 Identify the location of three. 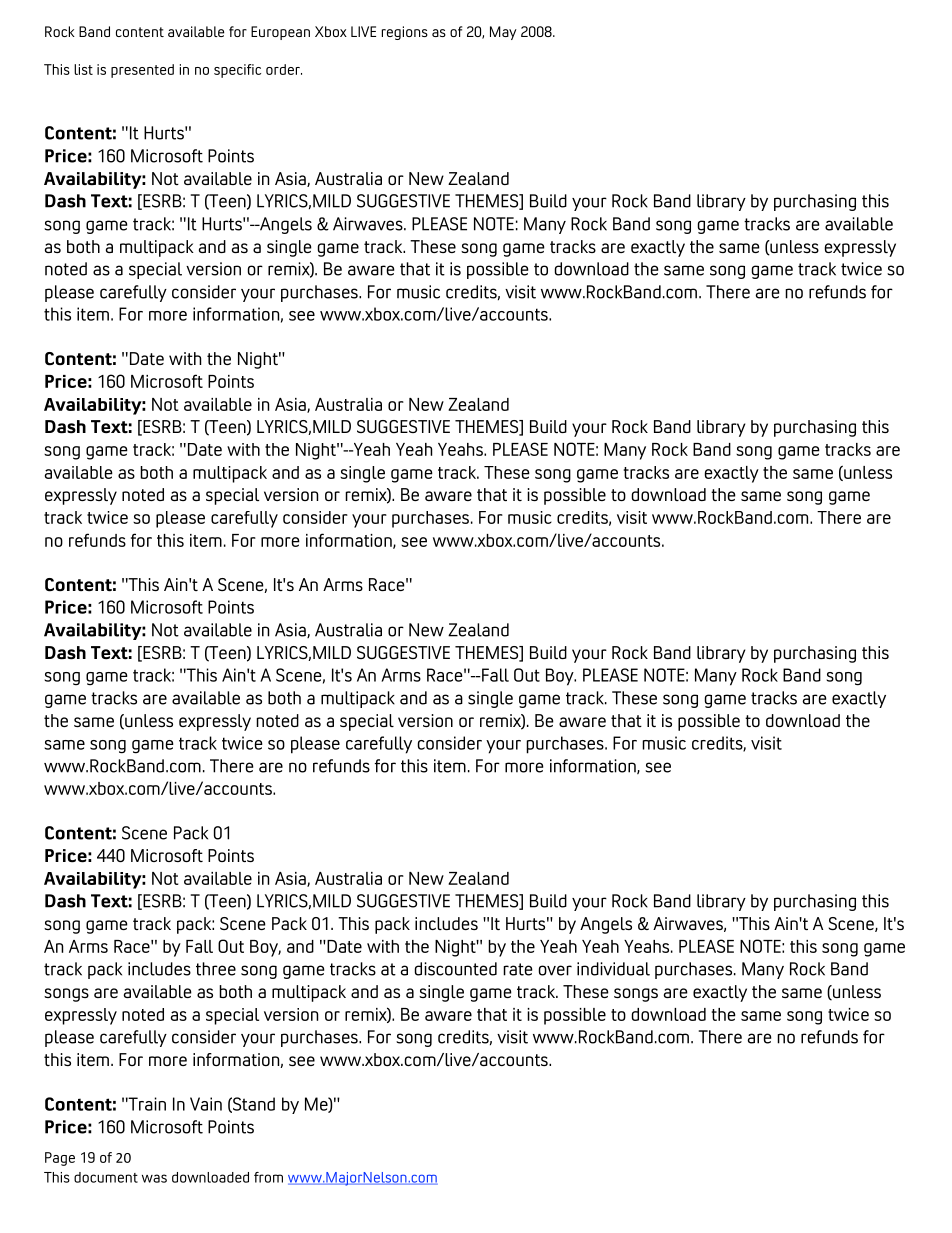
(216, 969).
